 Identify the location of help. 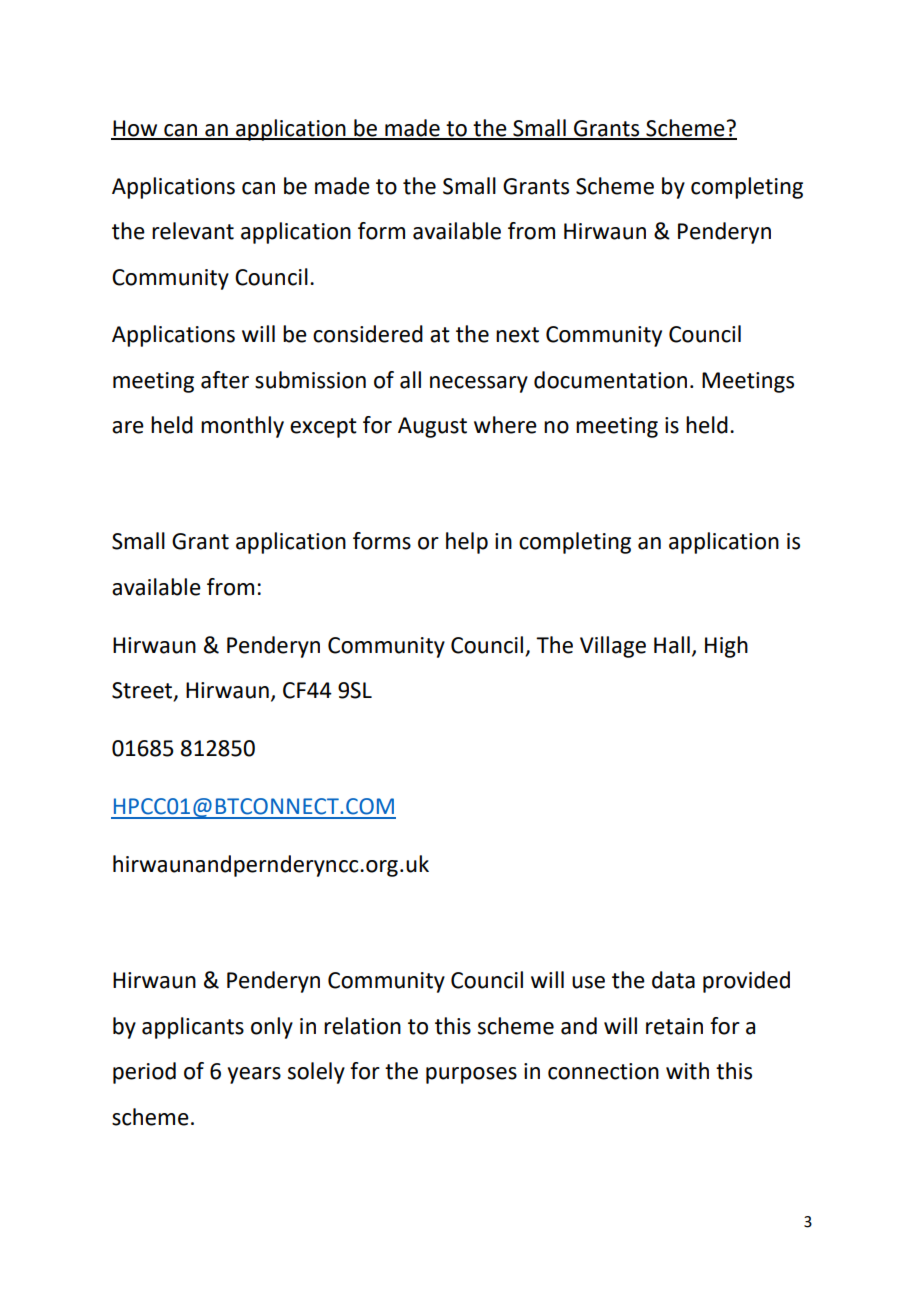
(467, 543).
